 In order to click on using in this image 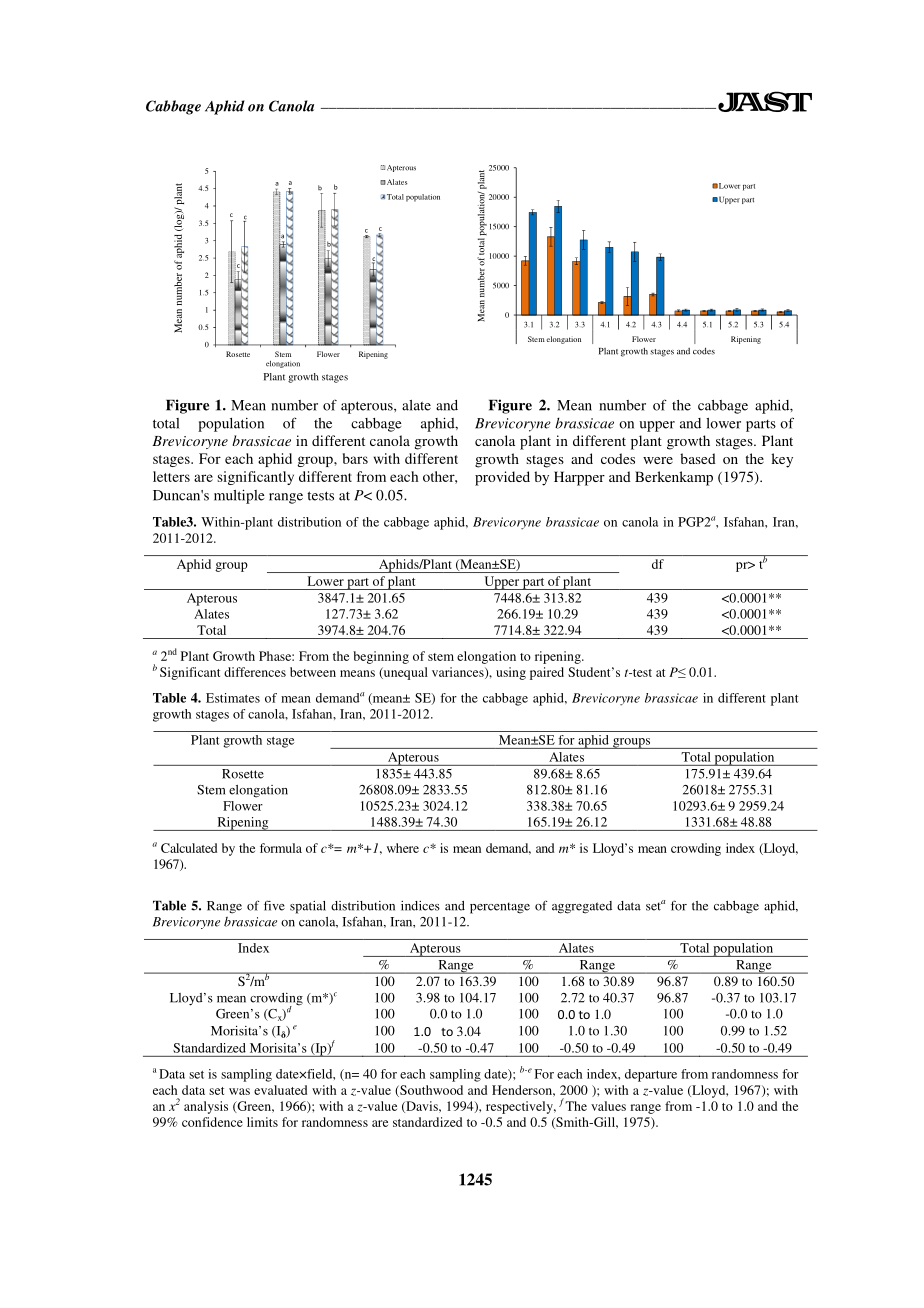, I will do `click(511, 673)`.
